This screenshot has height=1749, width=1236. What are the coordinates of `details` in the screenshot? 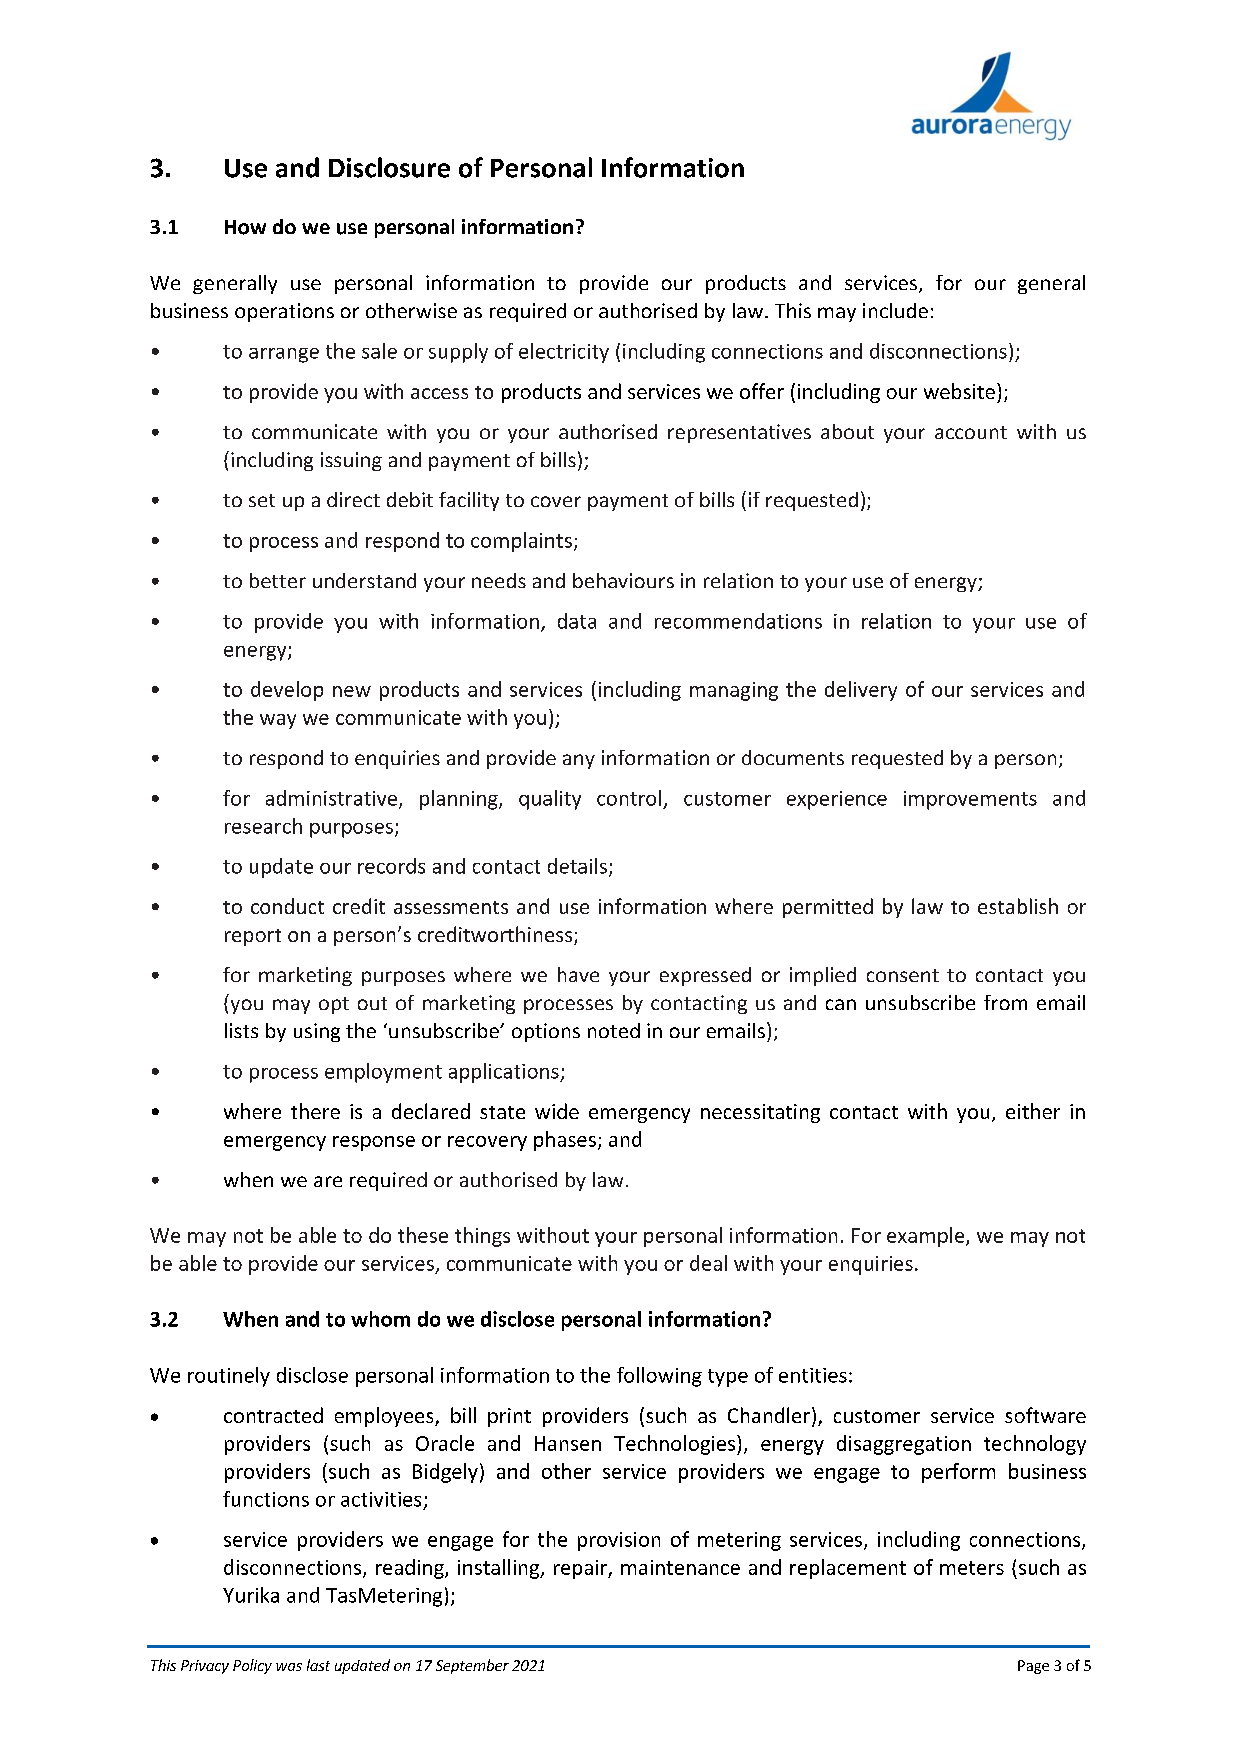 It's located at (577, 866).
